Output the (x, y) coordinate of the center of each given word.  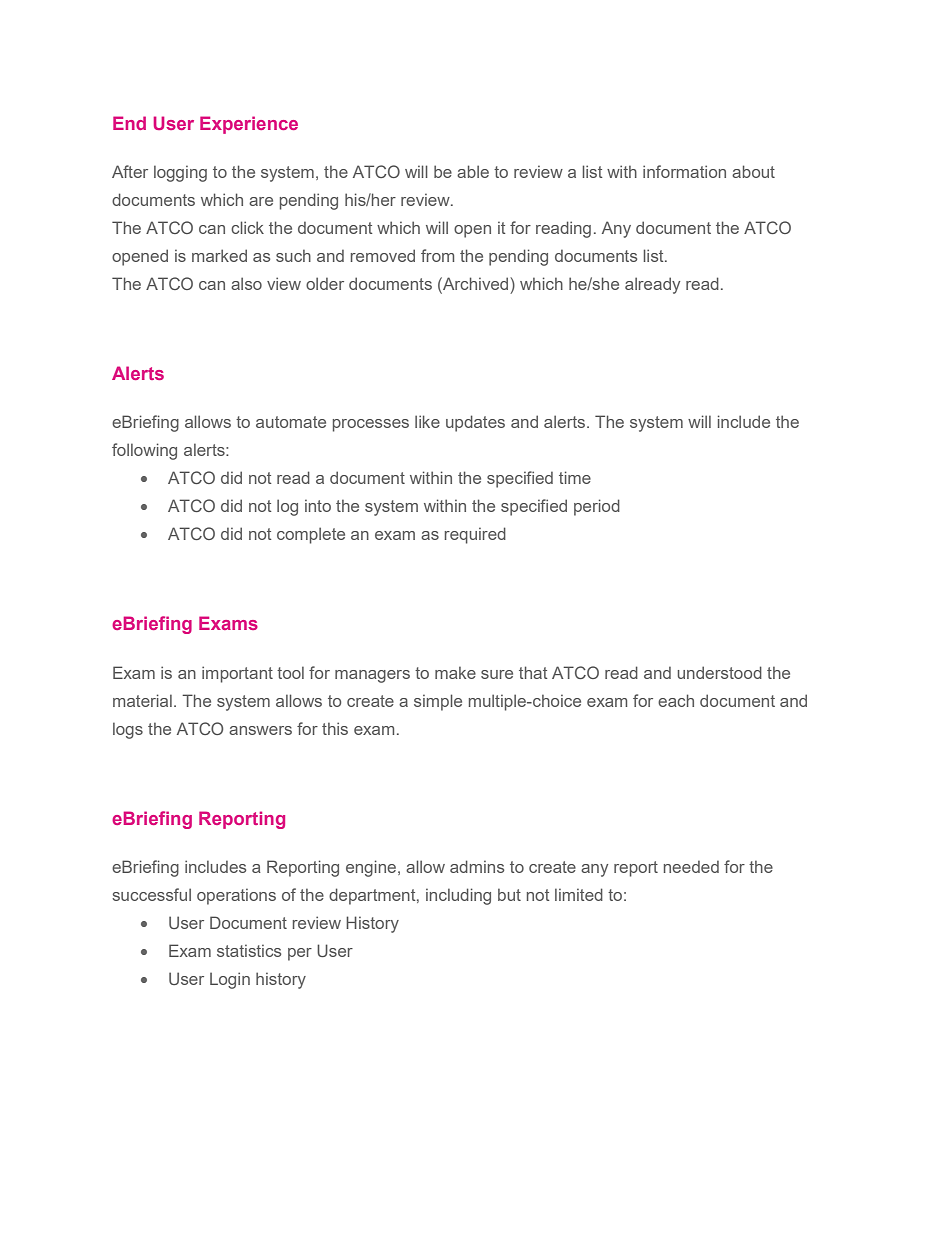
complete (311, 535)
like (427, 421)
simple (438, 702)
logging (180, 173)
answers (260, 730)
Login (230, 980)
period (597, 507)
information (684, 171)
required (475, 535)
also (246, 283)
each (676, 700)
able (473, 171)
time (575, 477)
